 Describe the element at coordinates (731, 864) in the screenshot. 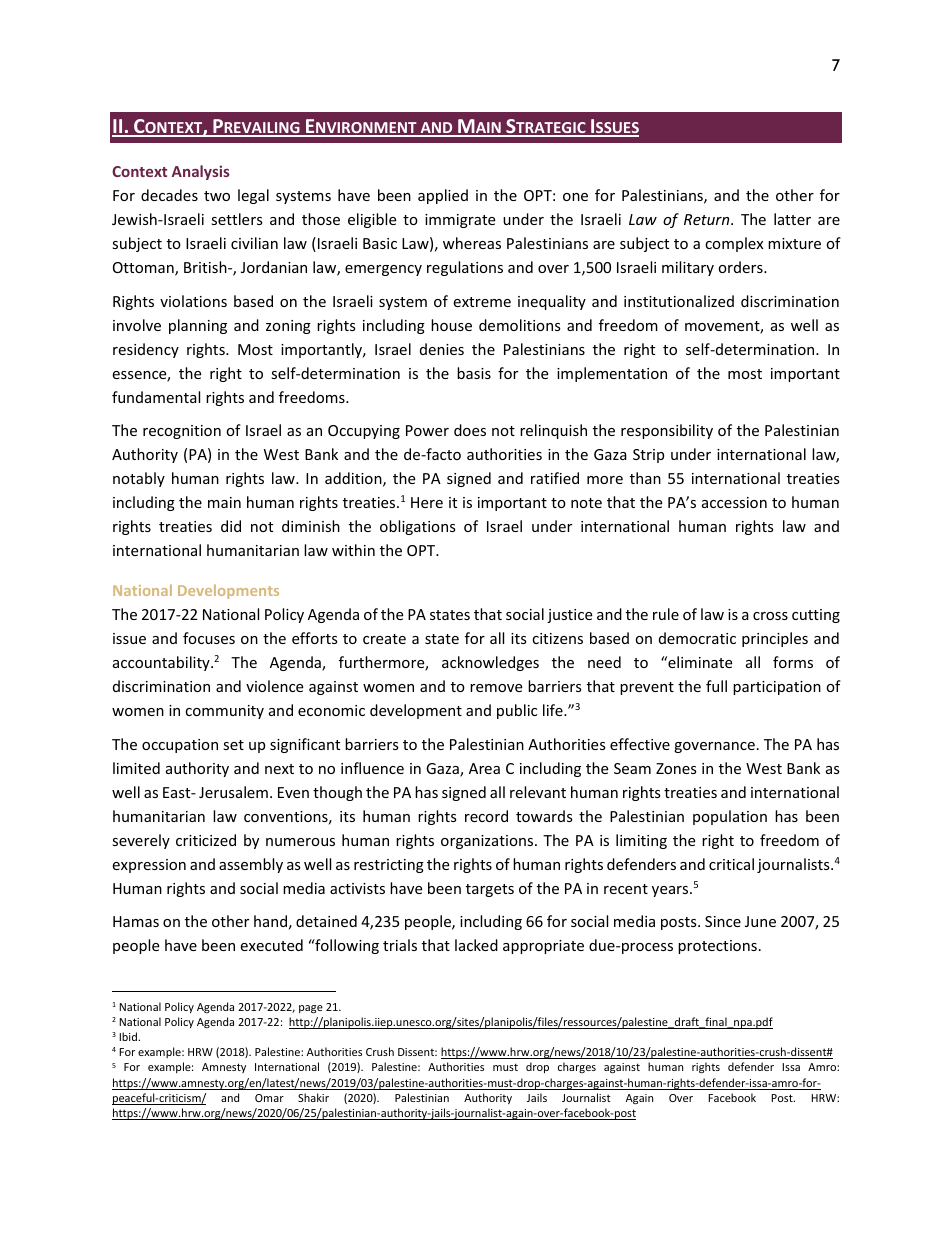

I see `critical` at that location.
